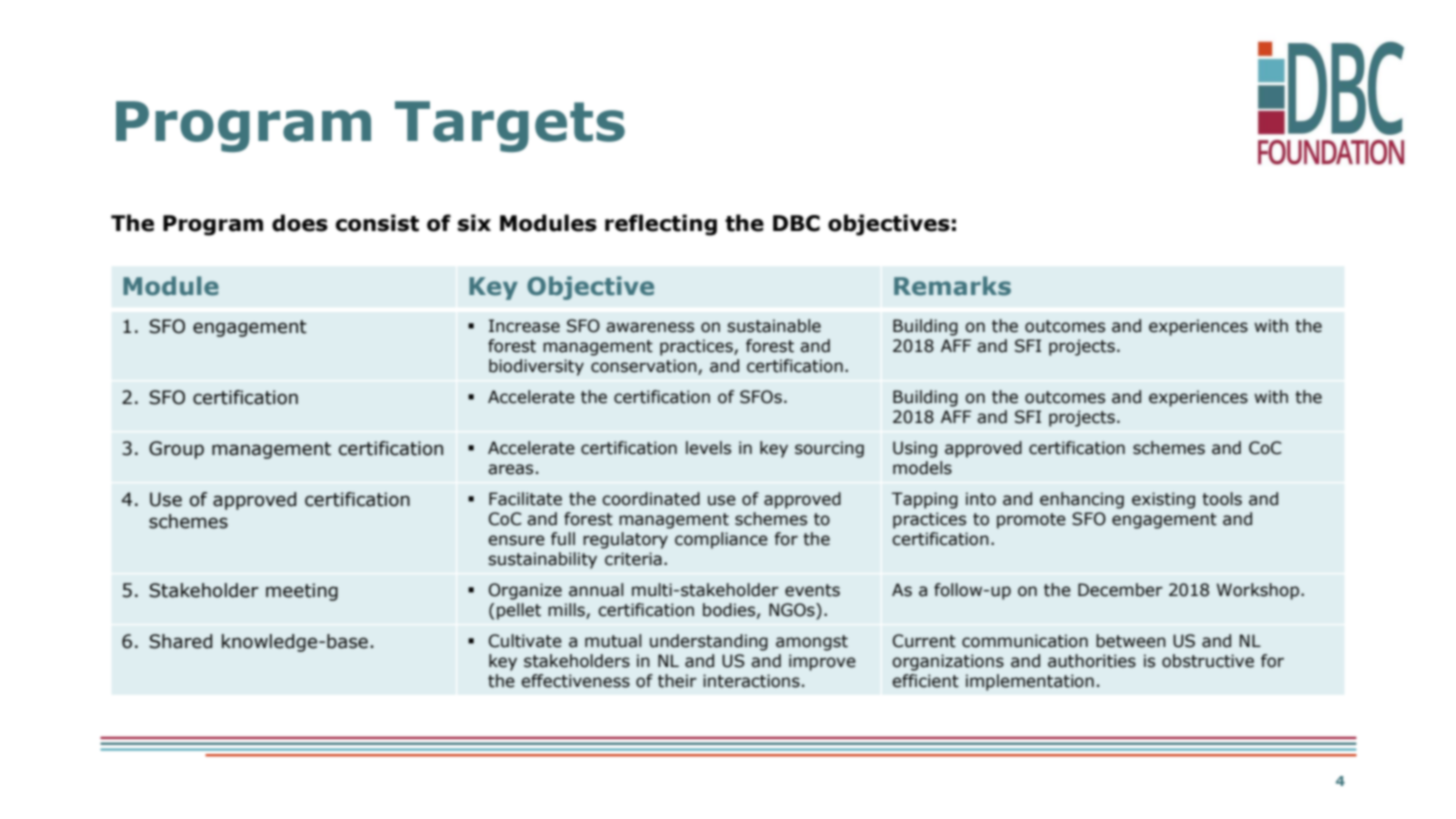 This page has height=819, width=1456. Describe the element at coordinates (176, 450) in the page. I see `Group` at that location.
